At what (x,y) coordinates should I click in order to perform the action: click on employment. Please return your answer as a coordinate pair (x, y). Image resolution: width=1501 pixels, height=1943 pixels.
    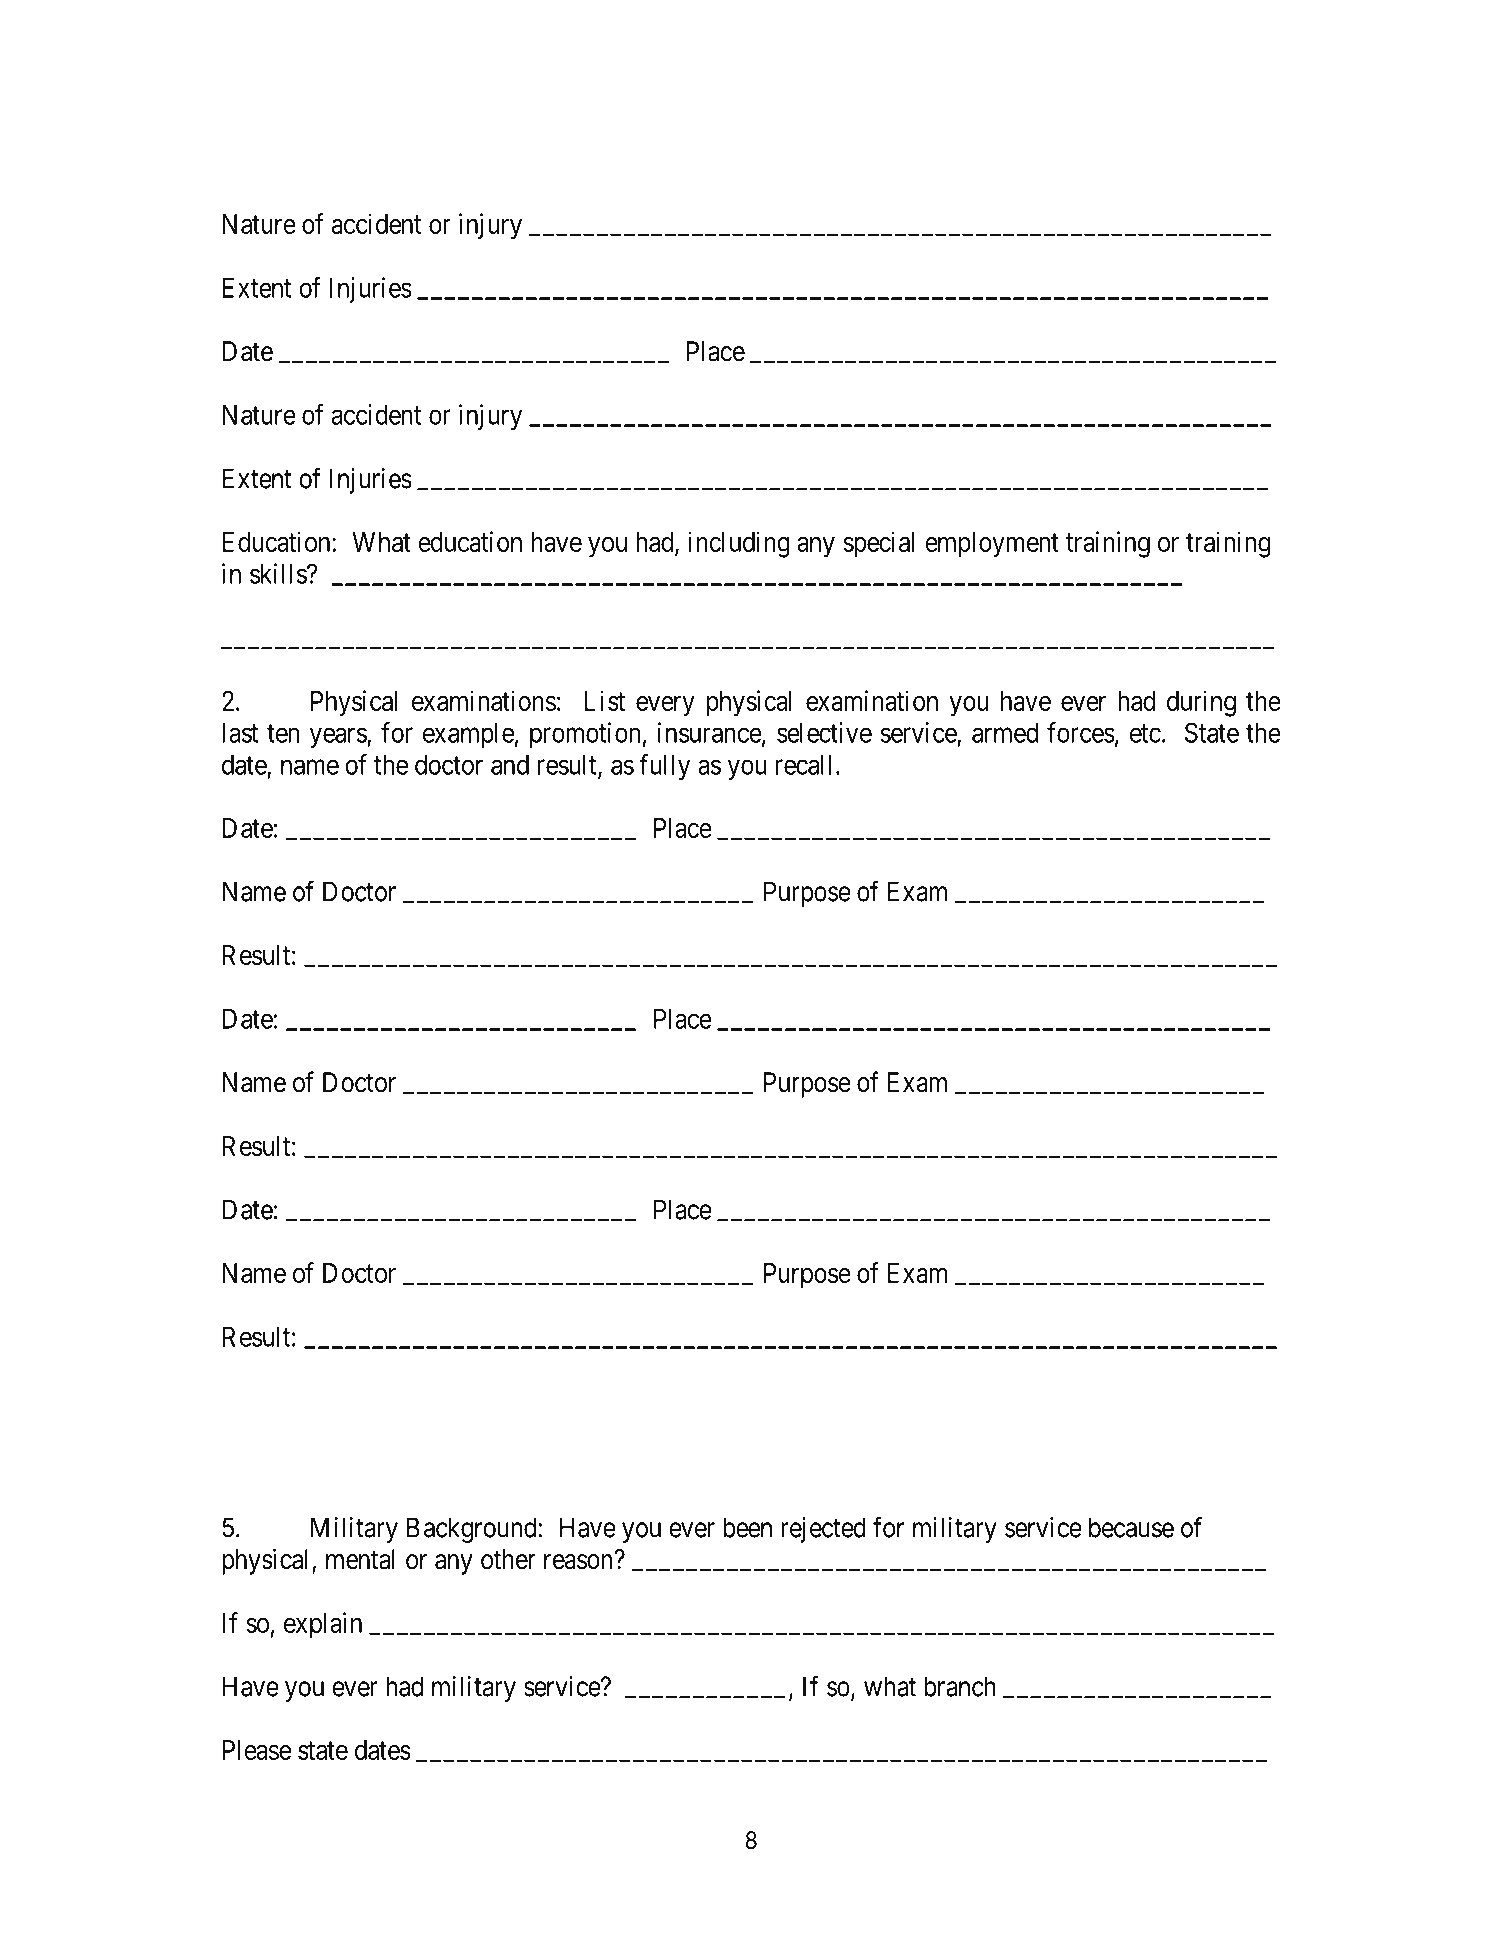
    Looking at the image, I should click on (992, 545).
